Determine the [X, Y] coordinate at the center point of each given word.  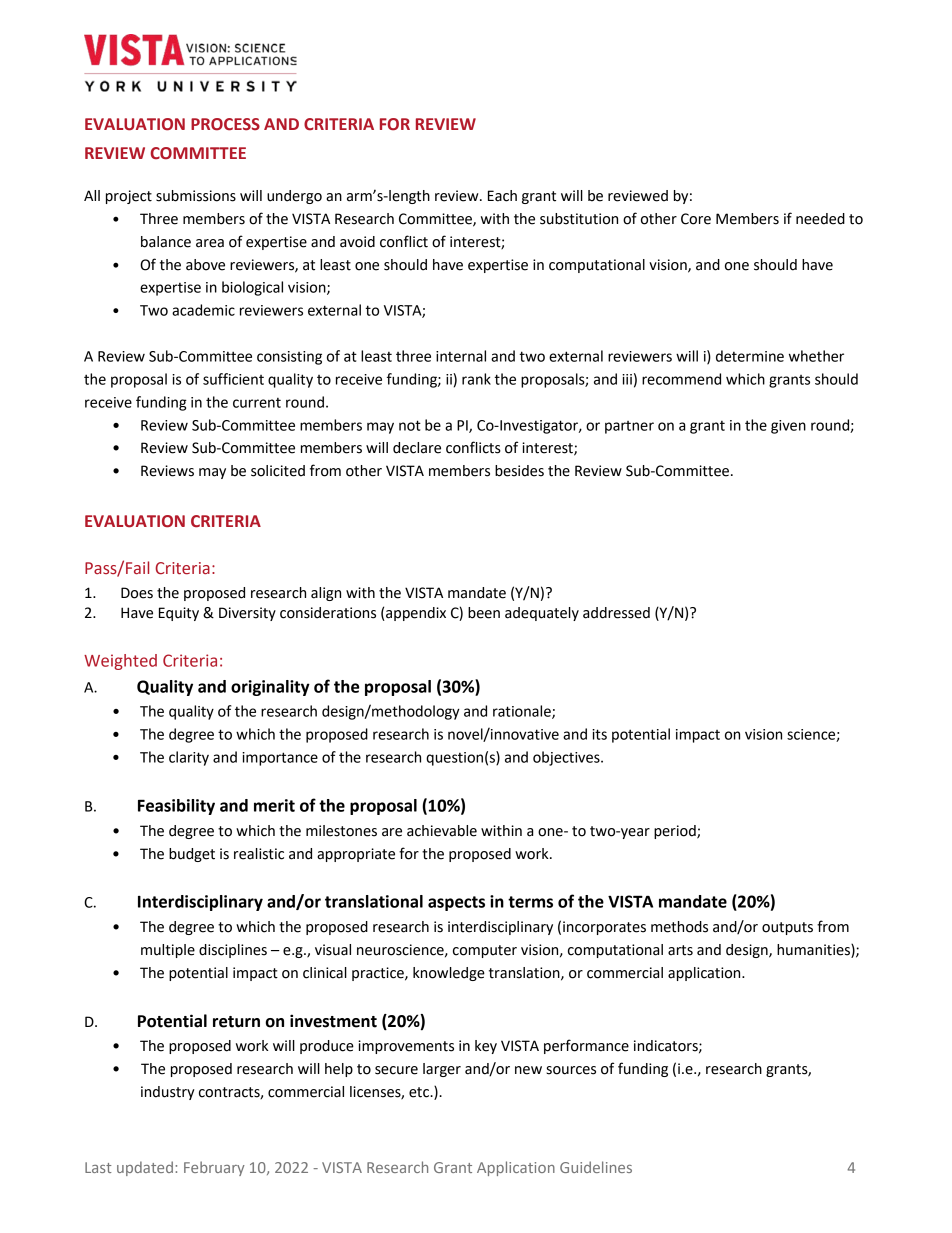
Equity [179, 614]
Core [696, 219]
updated [145, 1168]
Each [502, 196]
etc [420, 1092]
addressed [616, 613]
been [484, 613]
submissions [196, 196]
